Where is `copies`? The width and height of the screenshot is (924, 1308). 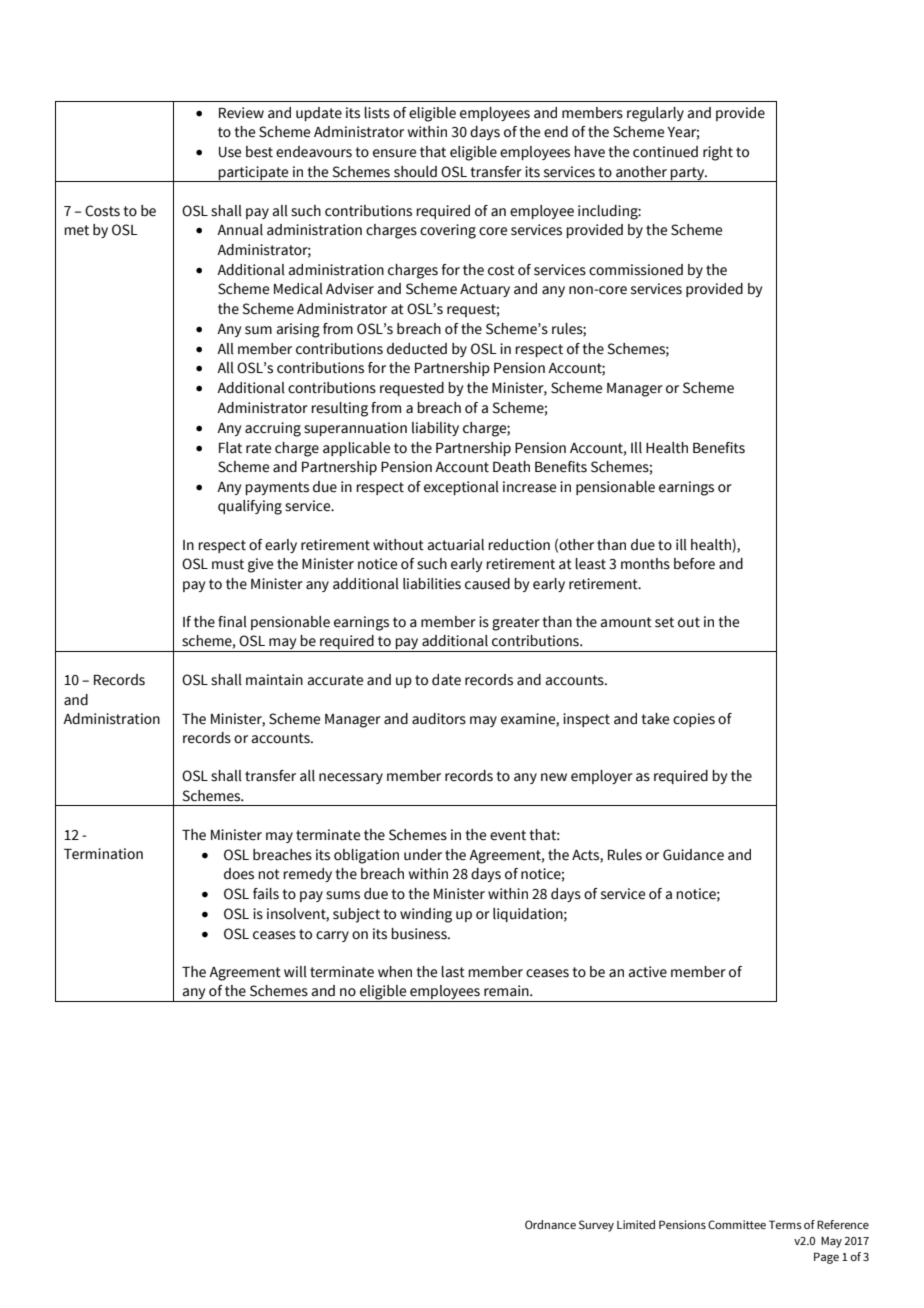
copies is located at coordinates (694, 720).
